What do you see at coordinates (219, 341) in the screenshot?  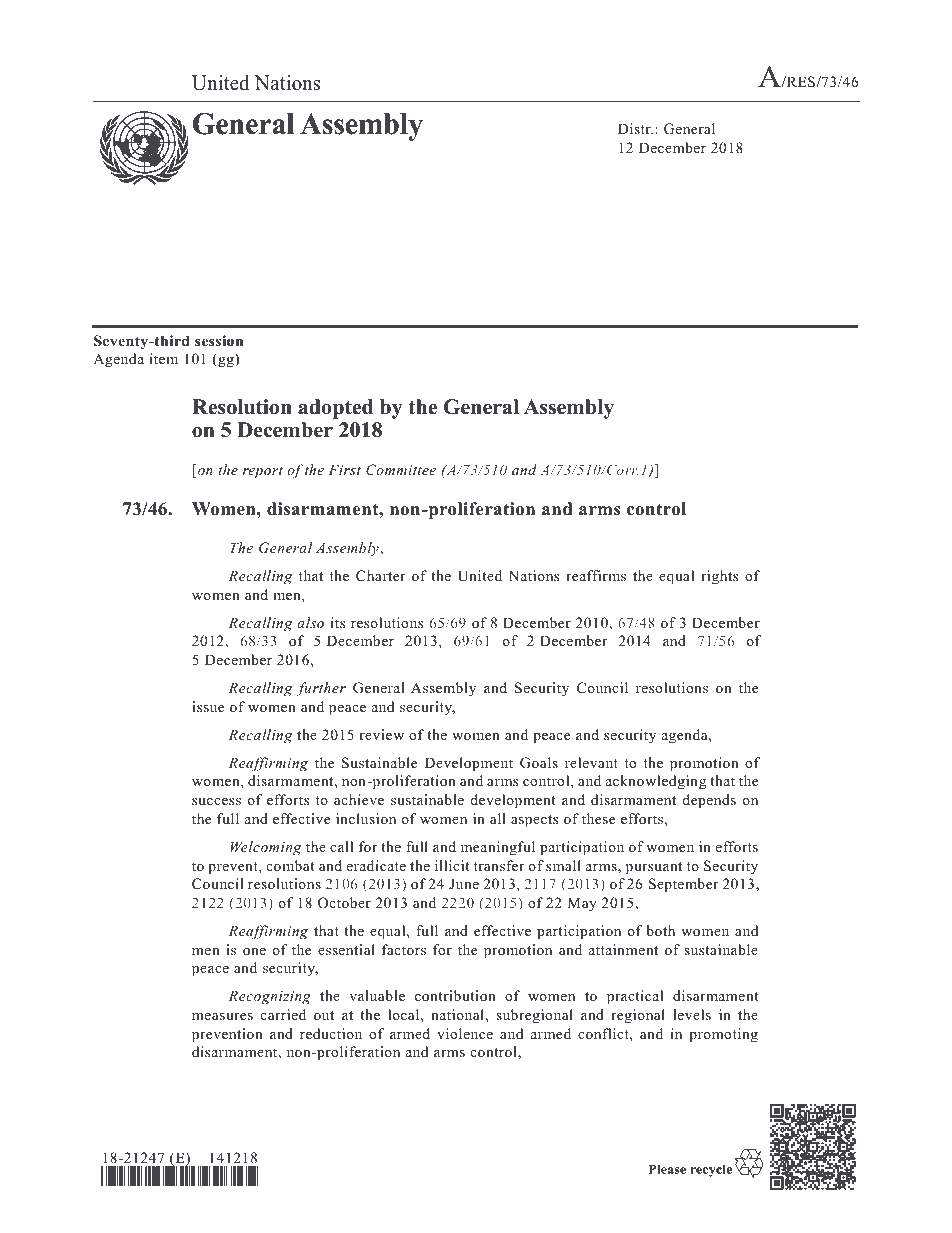 I see `session` at bounding box center [219, 341].
